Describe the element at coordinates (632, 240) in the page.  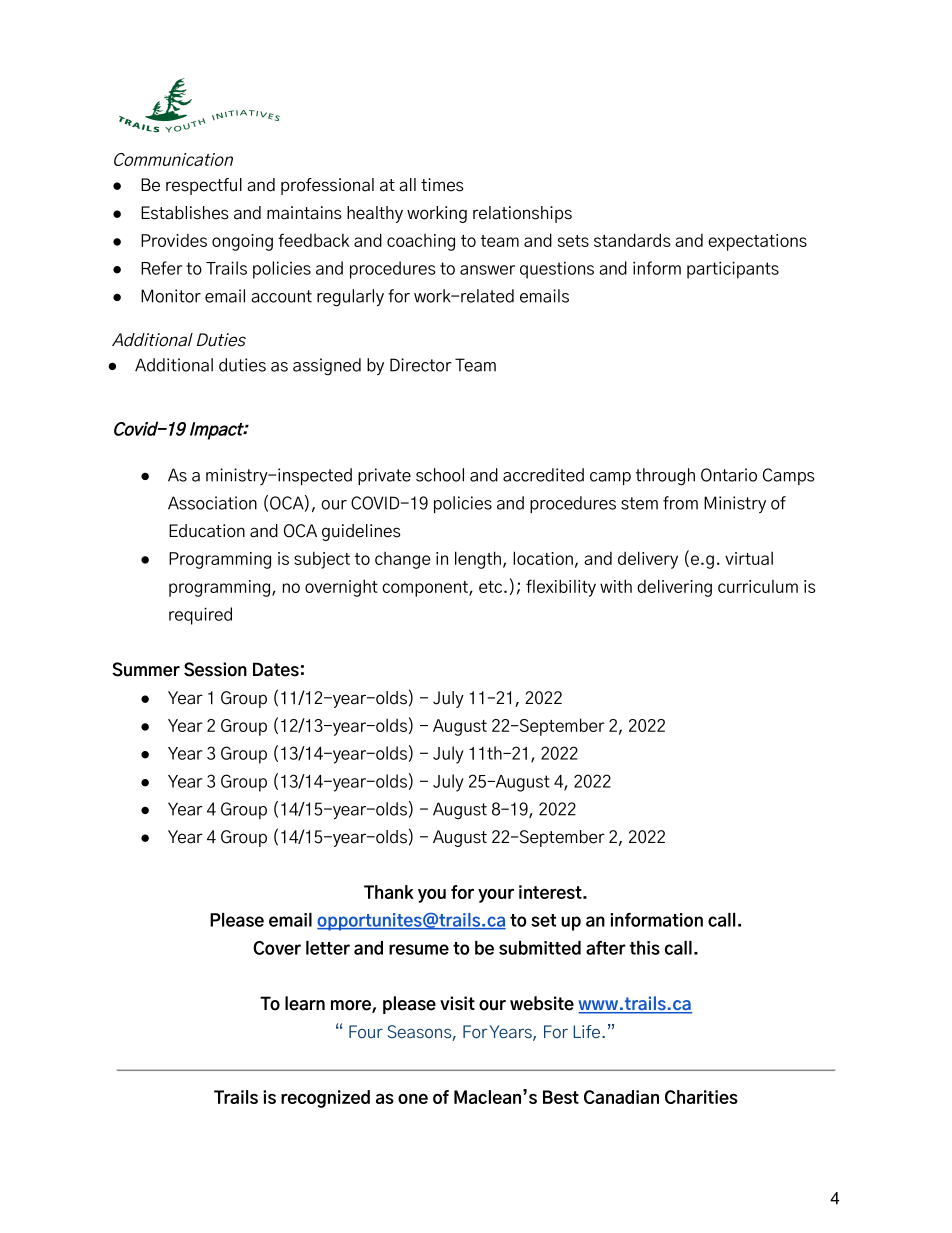
I see `standards` at that location.
